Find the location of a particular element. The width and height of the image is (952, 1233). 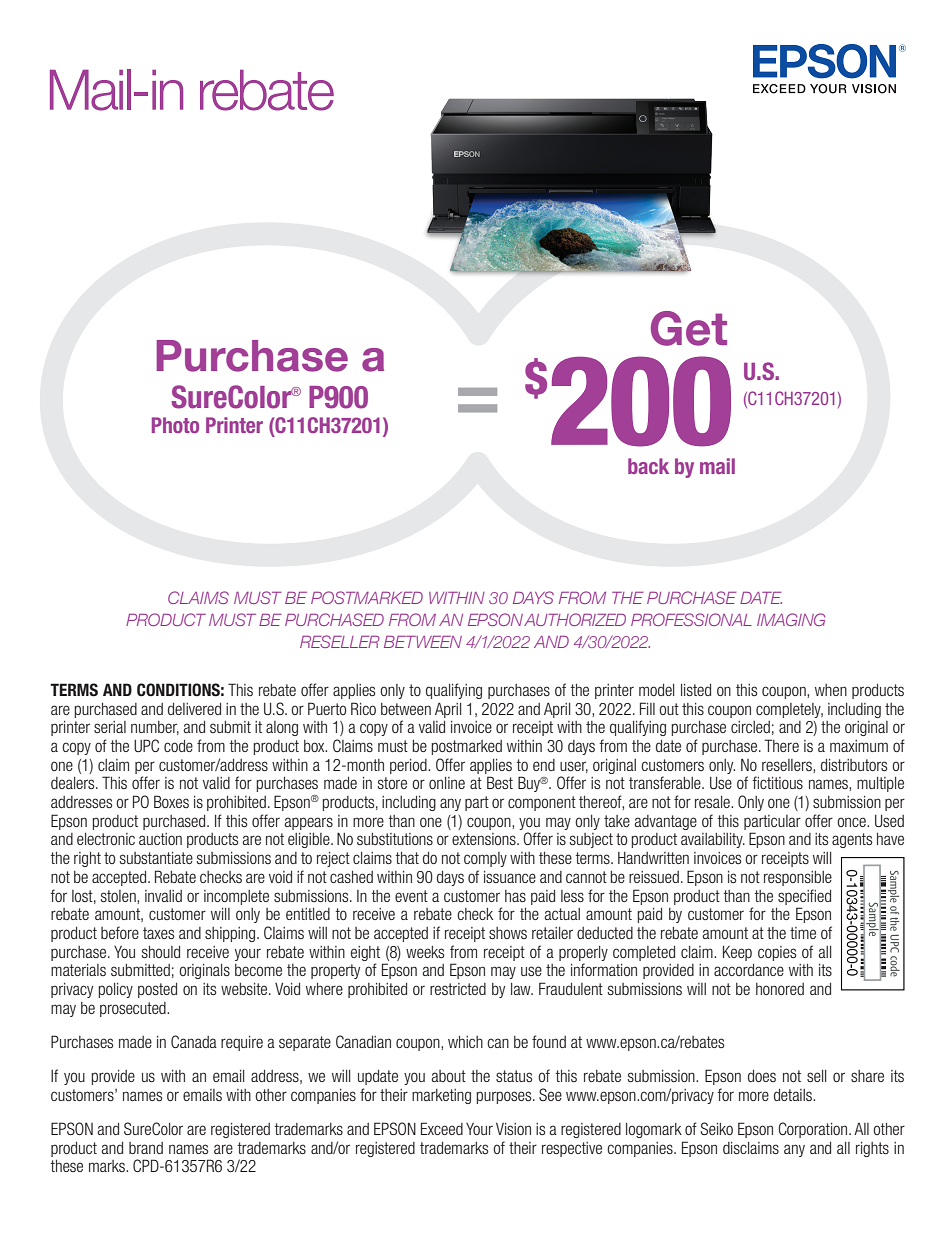

time is located at coordinates (803, 933).
